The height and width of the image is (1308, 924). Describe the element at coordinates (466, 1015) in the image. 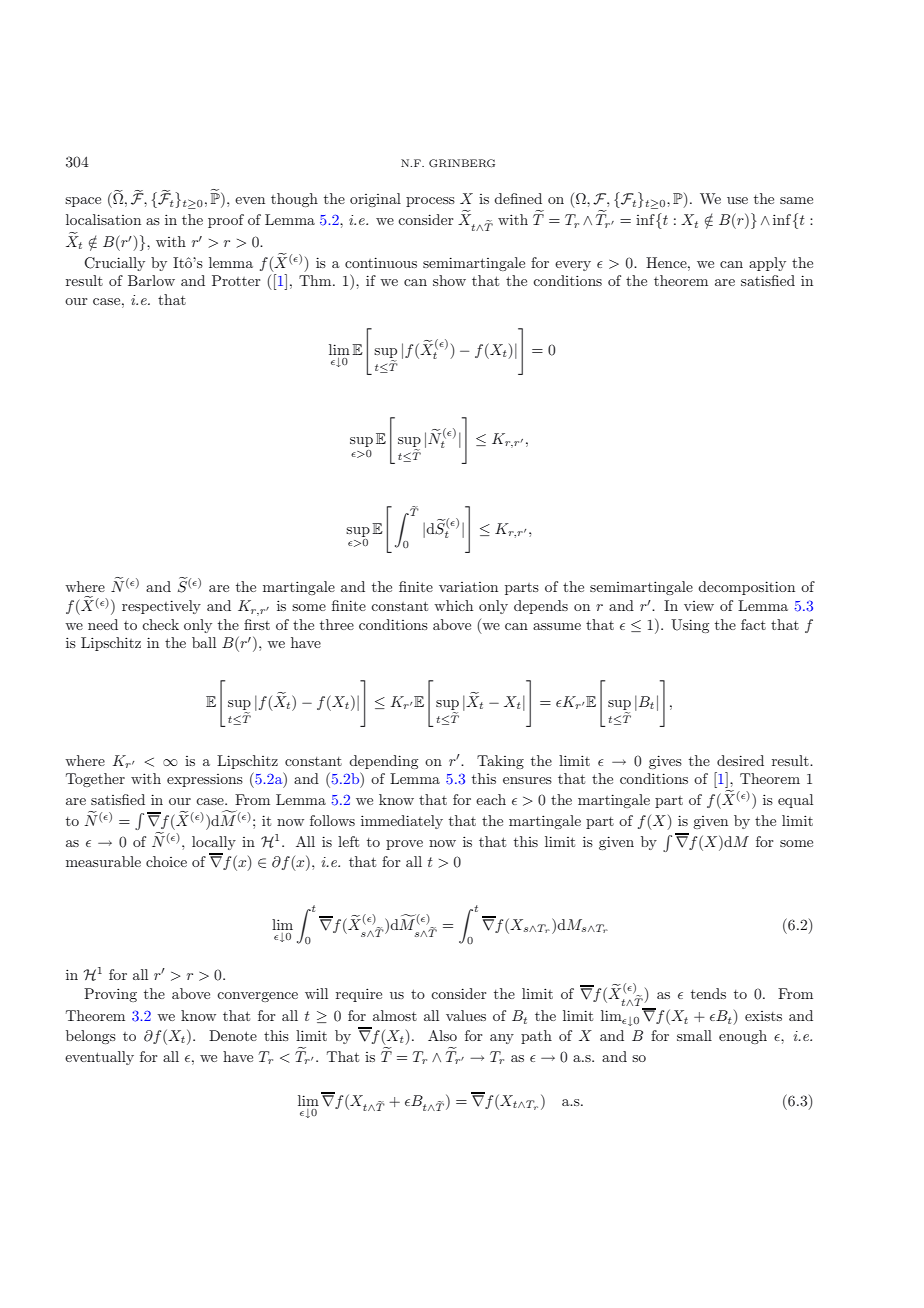

I see `values` at that location.
